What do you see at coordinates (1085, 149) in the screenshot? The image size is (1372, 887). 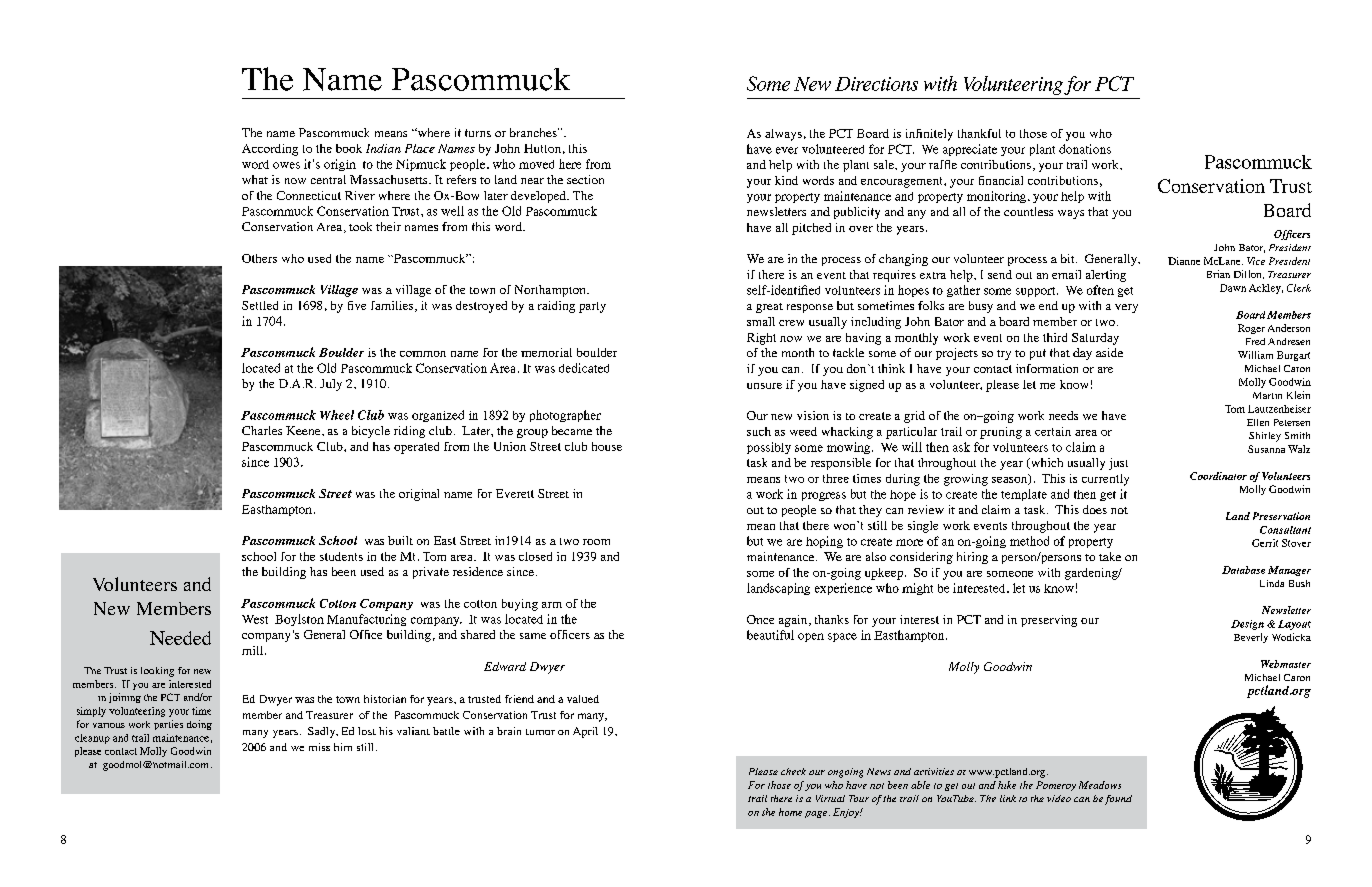 I see `donations` at bounding box center [1085, 149].
